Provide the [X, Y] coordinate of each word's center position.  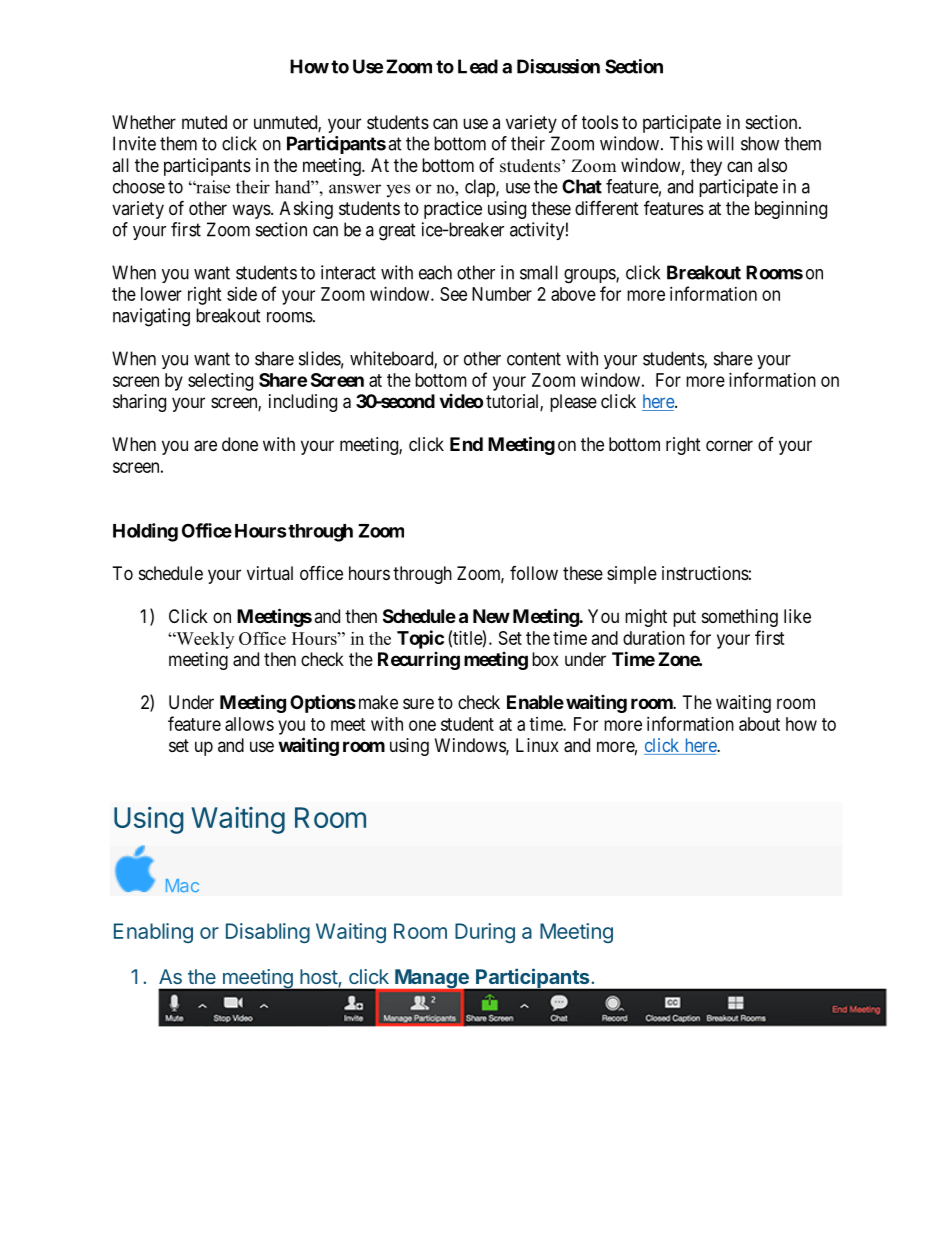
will [720, 143]
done [240, 444]
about [759, 724]
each [435, 272]
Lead [478, 66]
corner [729, 445]
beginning [791, 210]
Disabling [268, 933]
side [242, 294]
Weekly [204, 640]
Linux [537, 745]
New [491, 616]
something [740, 618]
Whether [144, 122]
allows [249, 724]
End [466, 444]
